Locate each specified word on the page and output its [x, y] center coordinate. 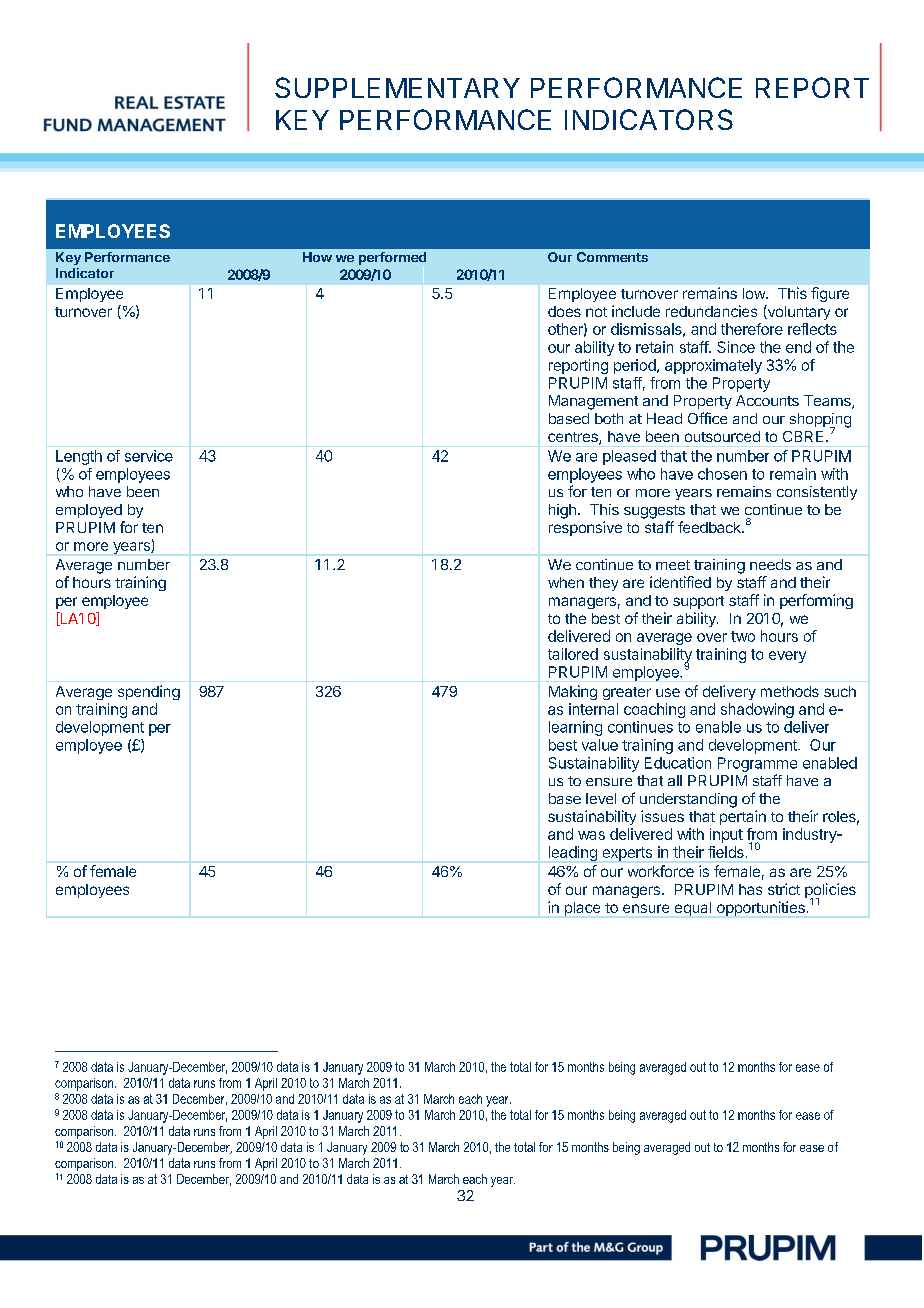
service [149, 456]
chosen [722, 474]
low [755, 293]
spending [149, 692]
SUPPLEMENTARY [397, 87]
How [317, 257]
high [562, 511]
